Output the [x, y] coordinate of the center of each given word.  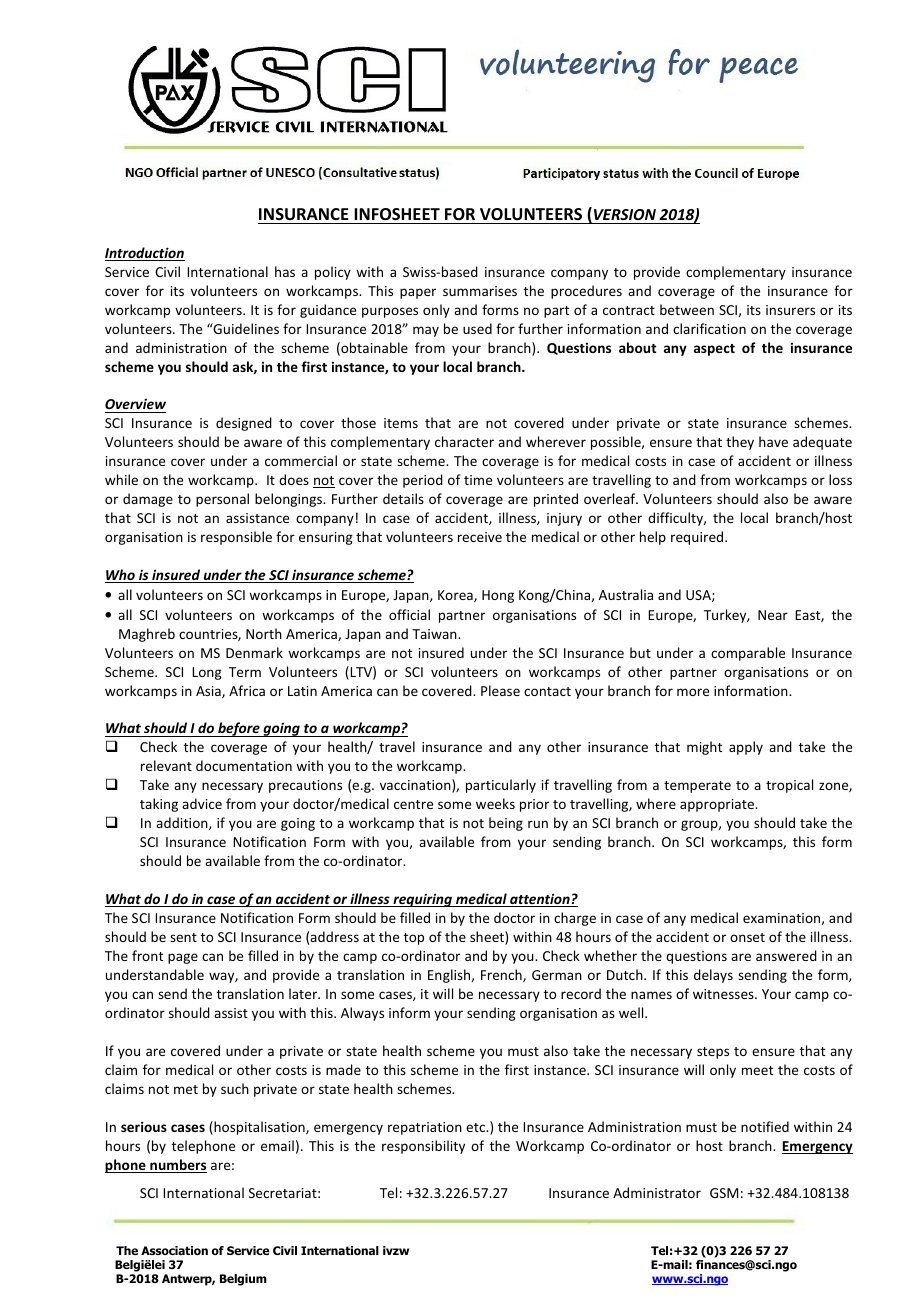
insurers [790, 310]
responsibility [423, 1147]
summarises [480, 291]
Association [174, 1250]
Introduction [145, 254]
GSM [724, 1193]
